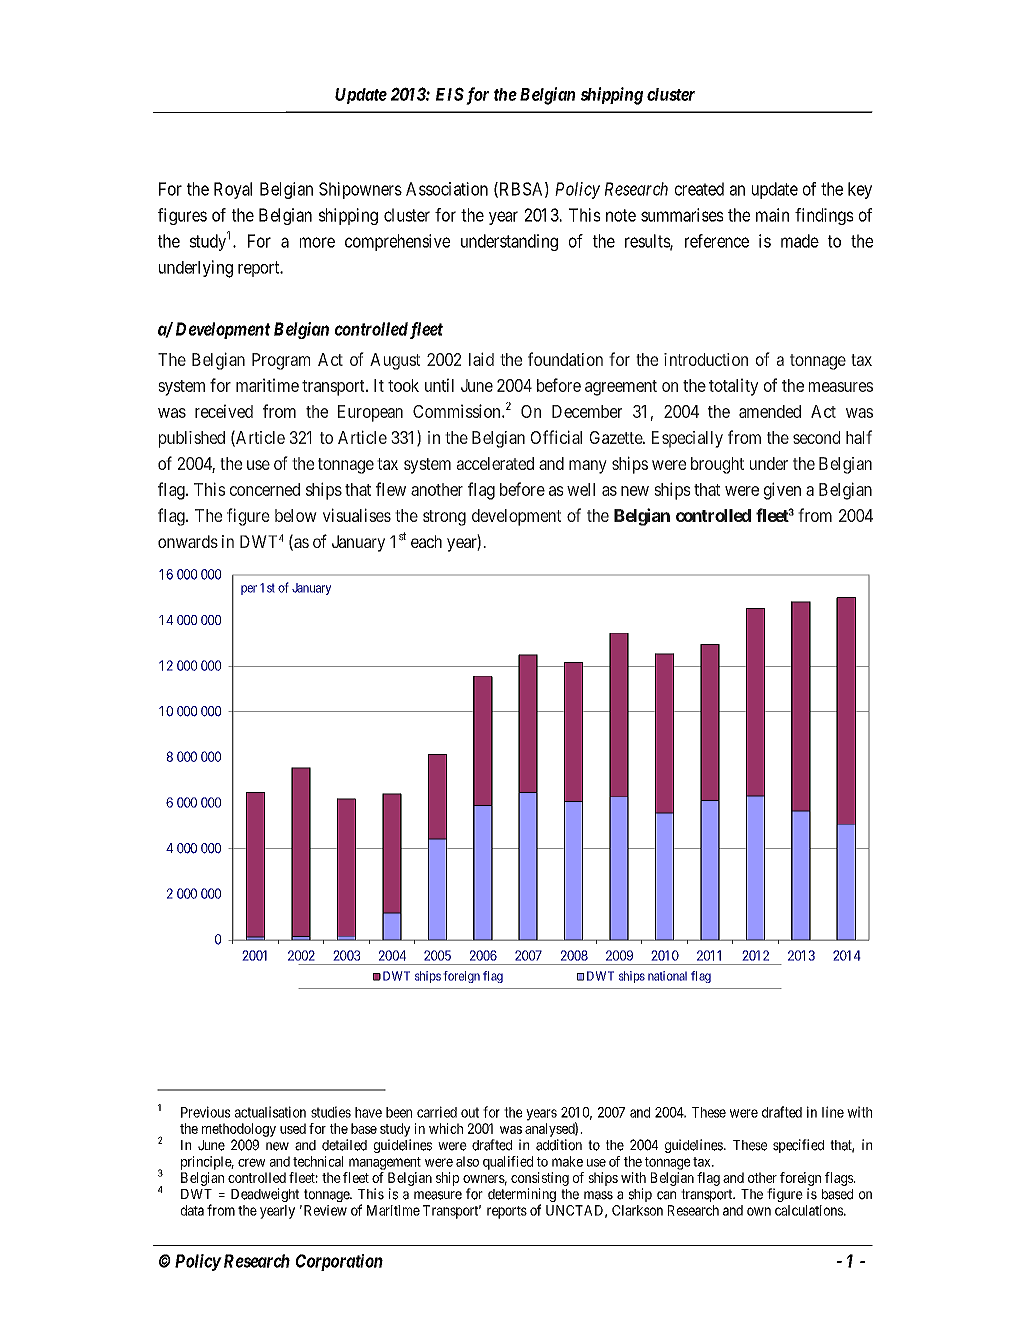 The image size is (1031, 1334). Describe the element at coordinates (772, 215) in the image. I see `main` at that location.
